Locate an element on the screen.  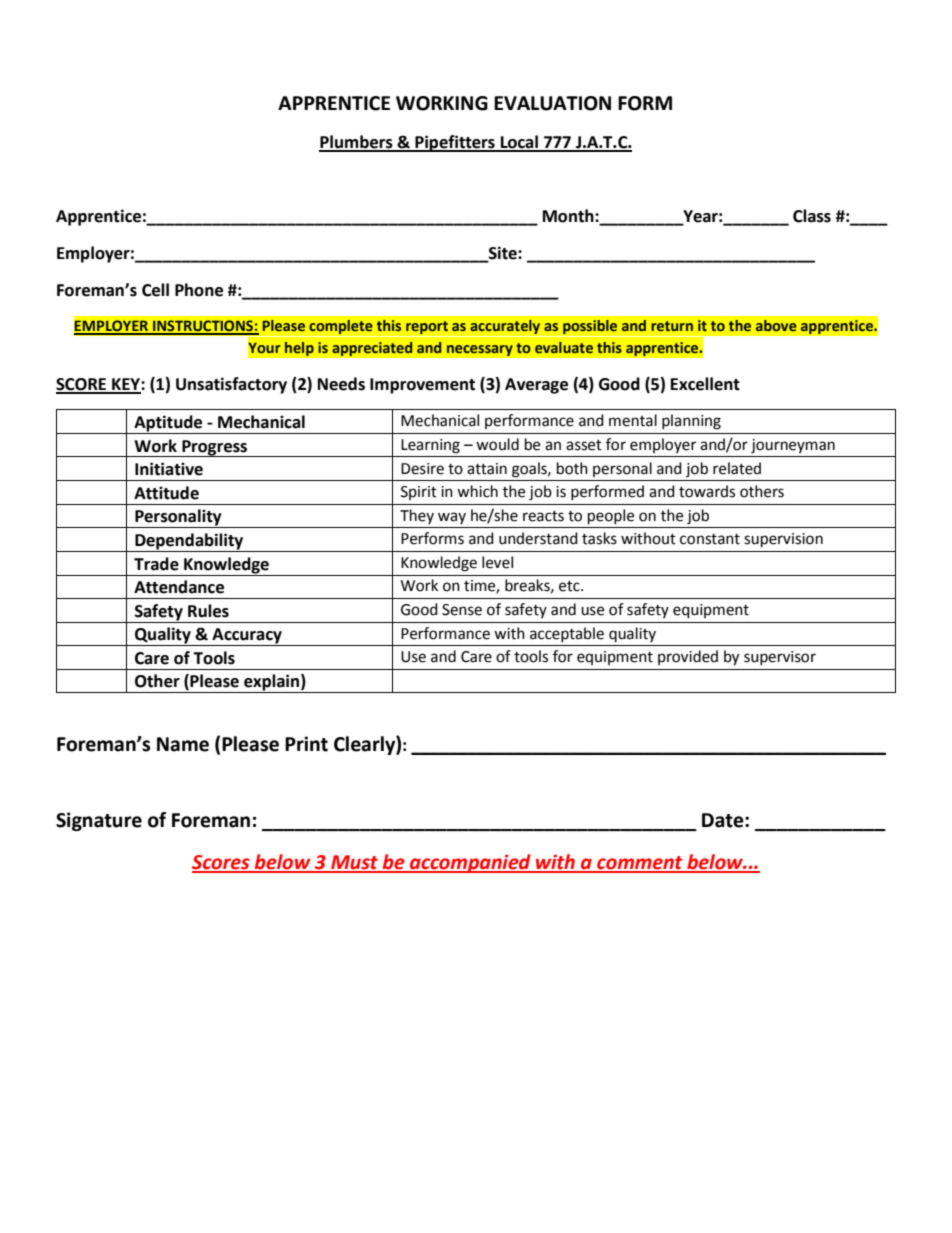
necessary is located at coordinates (479, 351).
